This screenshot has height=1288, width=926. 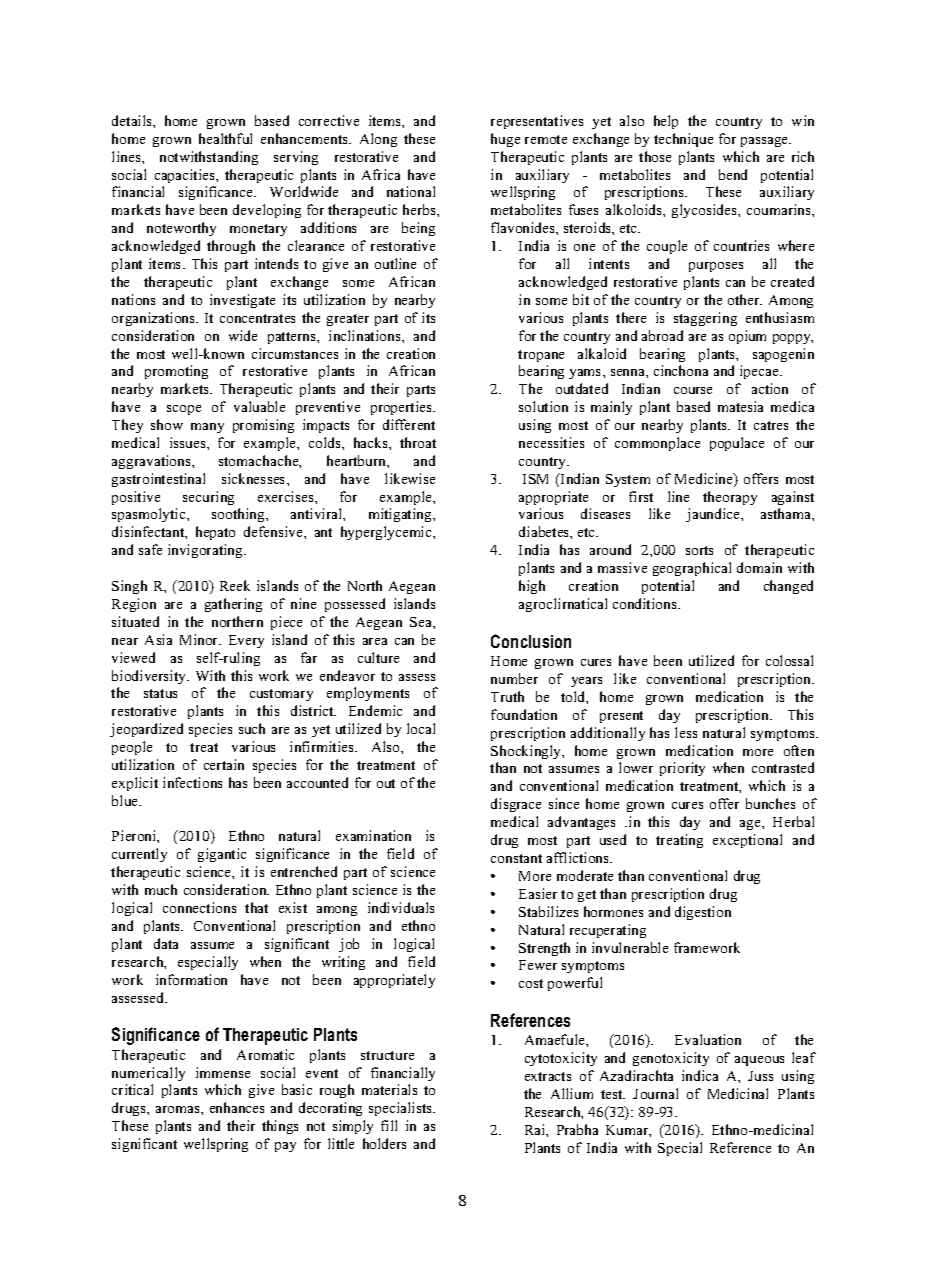 I want to click on Minor, so click(x=200, y=639).
